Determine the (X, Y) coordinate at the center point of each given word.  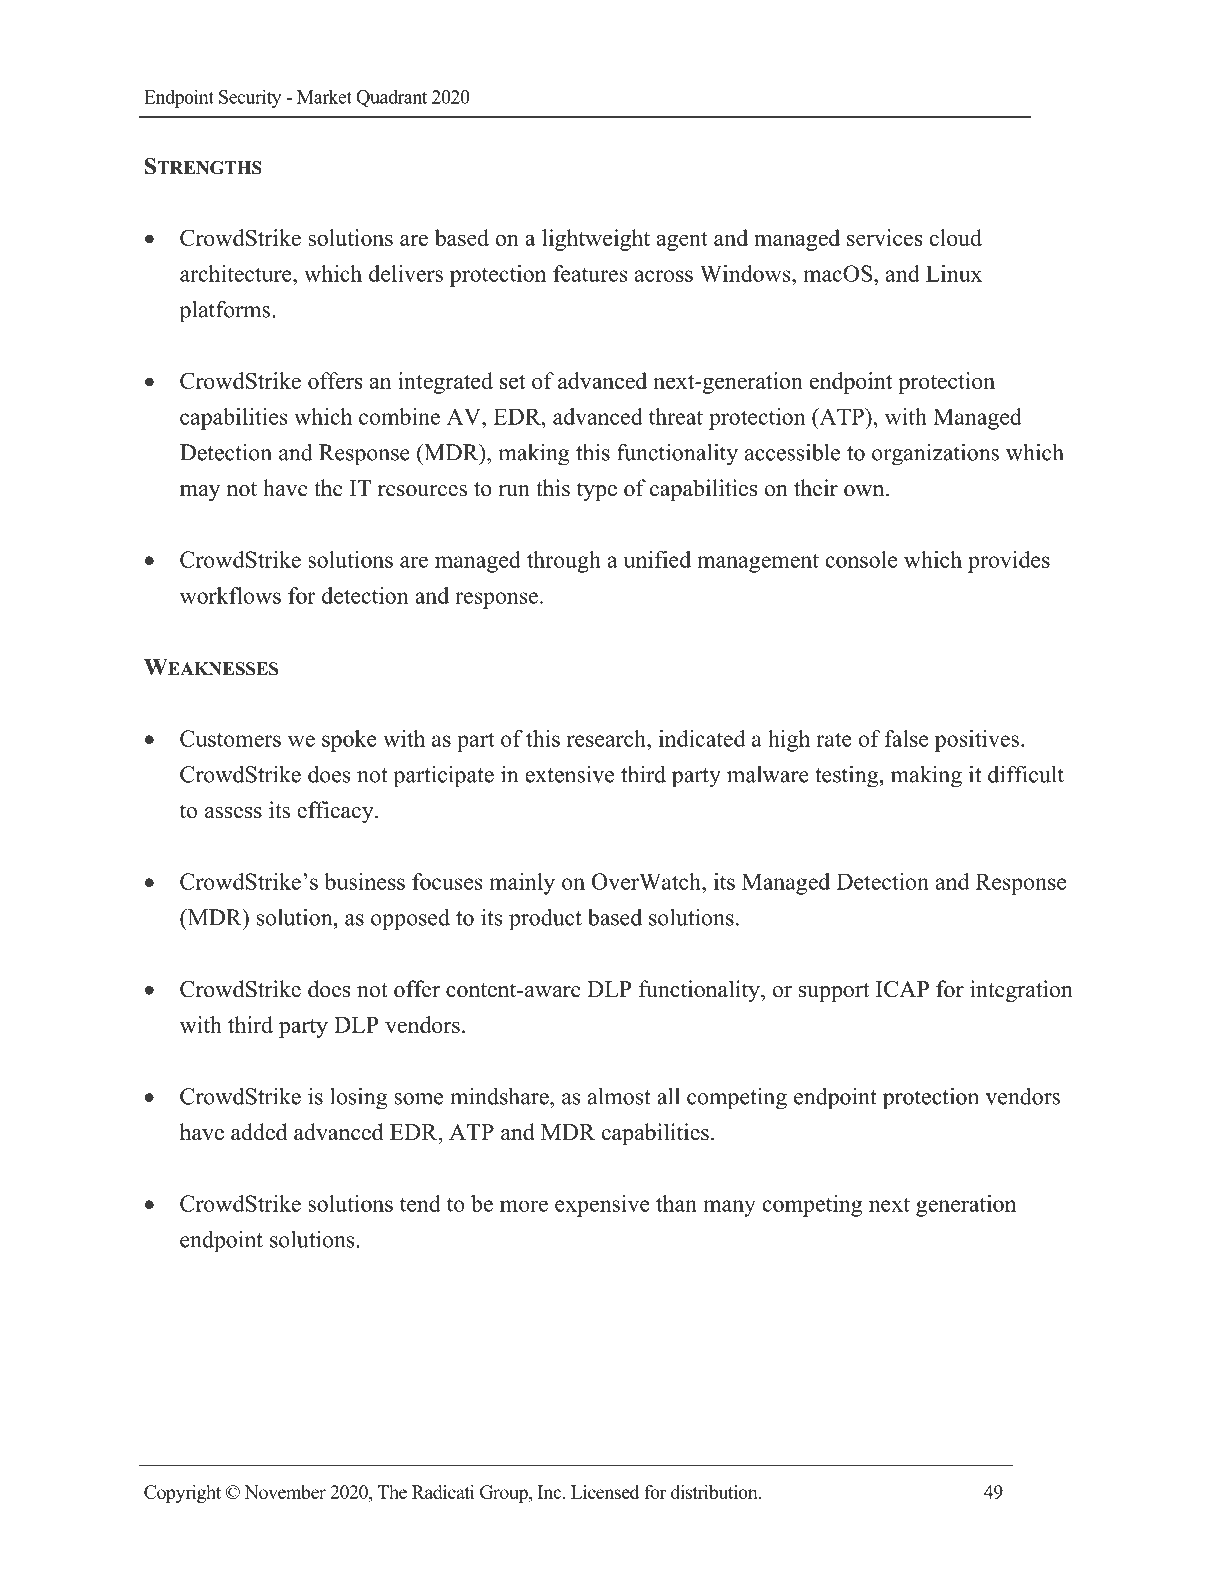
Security (250, 98)
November (285, 1492)
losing (359, 1098)
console (861, 559)
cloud (956, 237)
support (834, 992)
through (564, 562)
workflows (230, 595)
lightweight (596, 240)
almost (619, 1096)
